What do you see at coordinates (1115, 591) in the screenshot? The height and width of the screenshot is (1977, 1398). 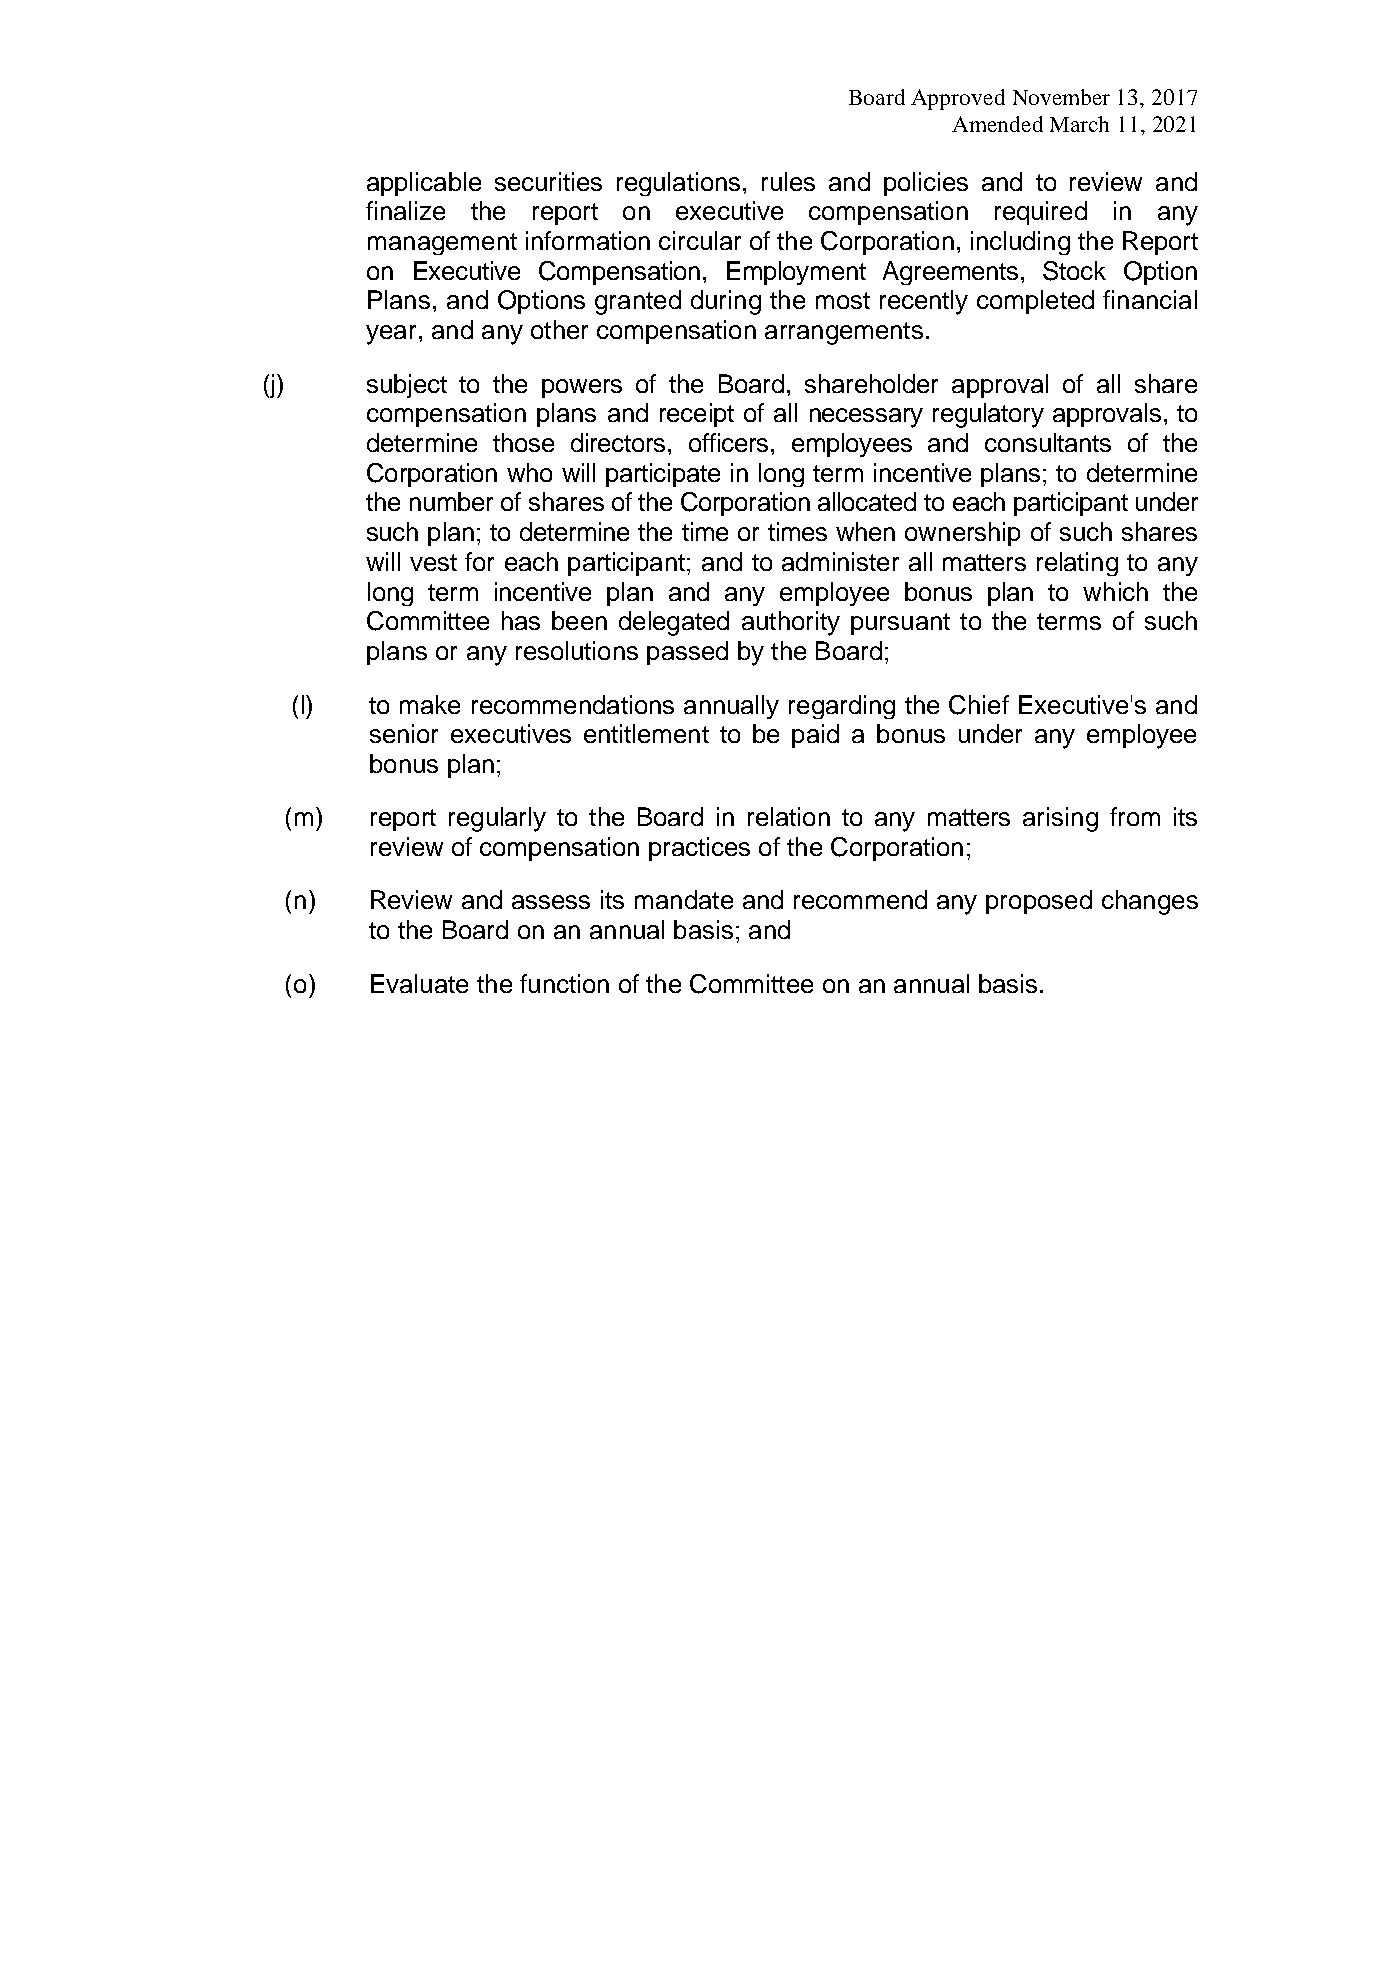 I see `which` at bounding box center [1115, 591].
